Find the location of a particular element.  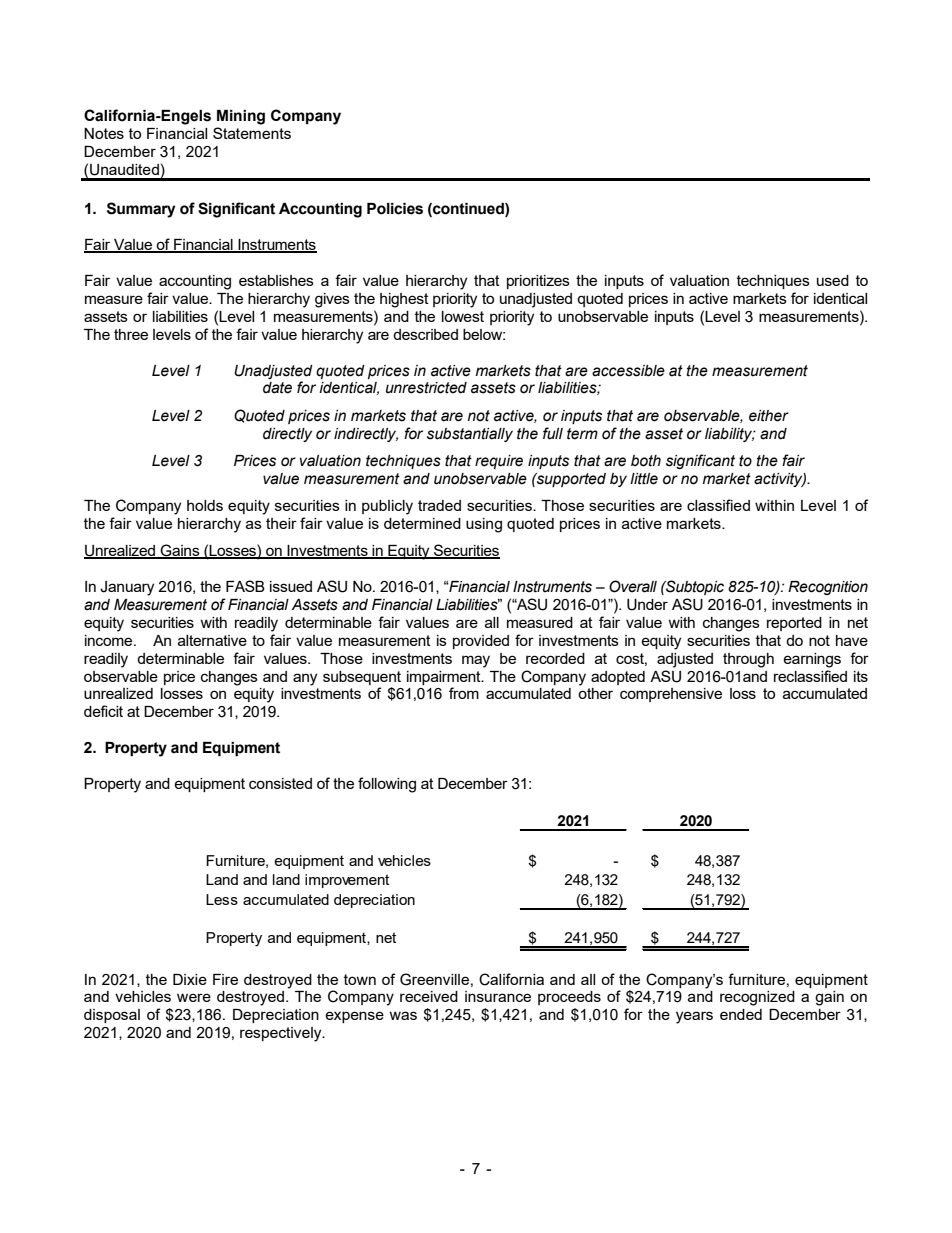

using is located at coordinates (484, 525).
